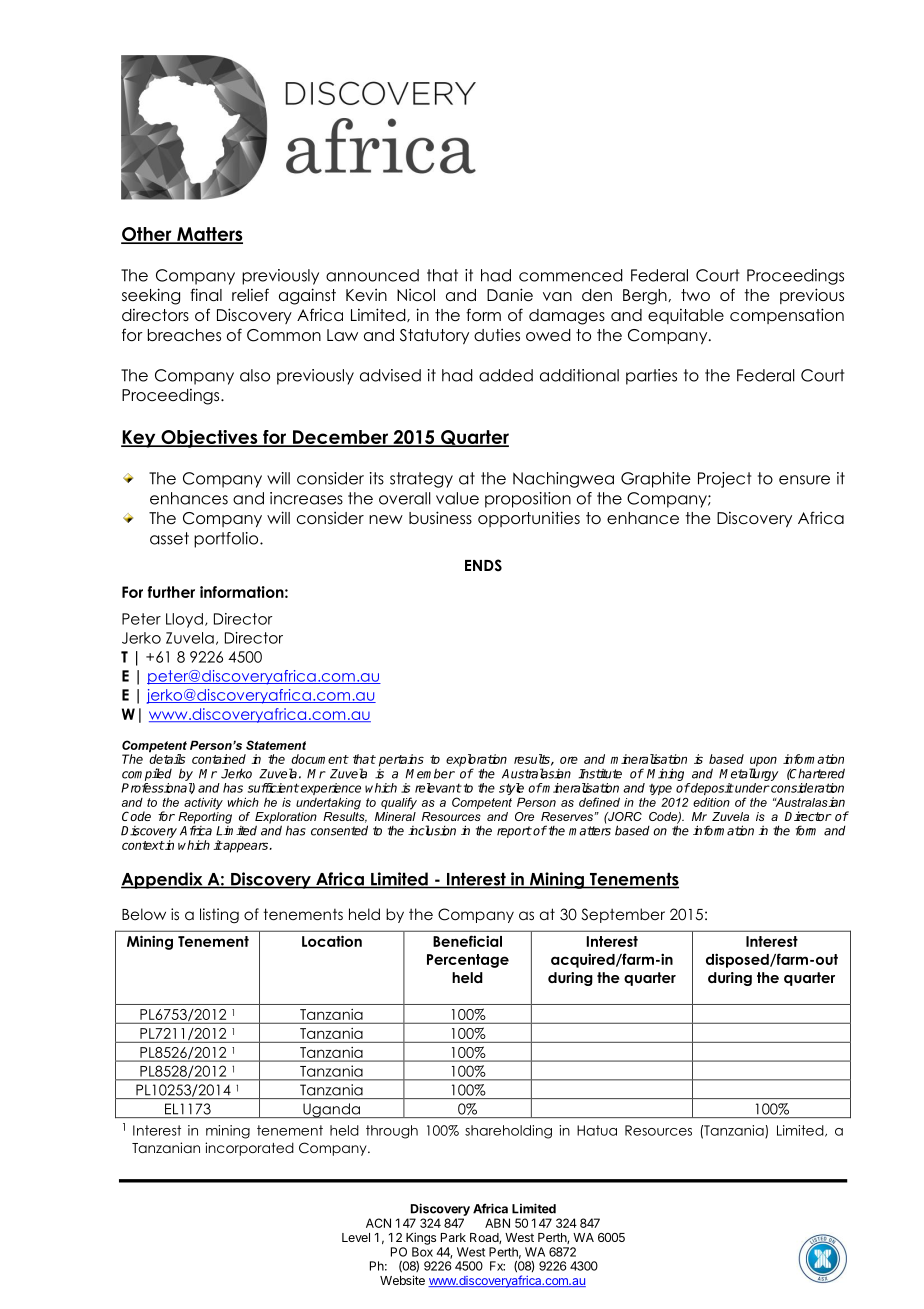 Image resolution: width=924 pixels, height=1309 pixels. Describe the element at coordinates (485, 1238) in the image. I see `Road` at that location.
